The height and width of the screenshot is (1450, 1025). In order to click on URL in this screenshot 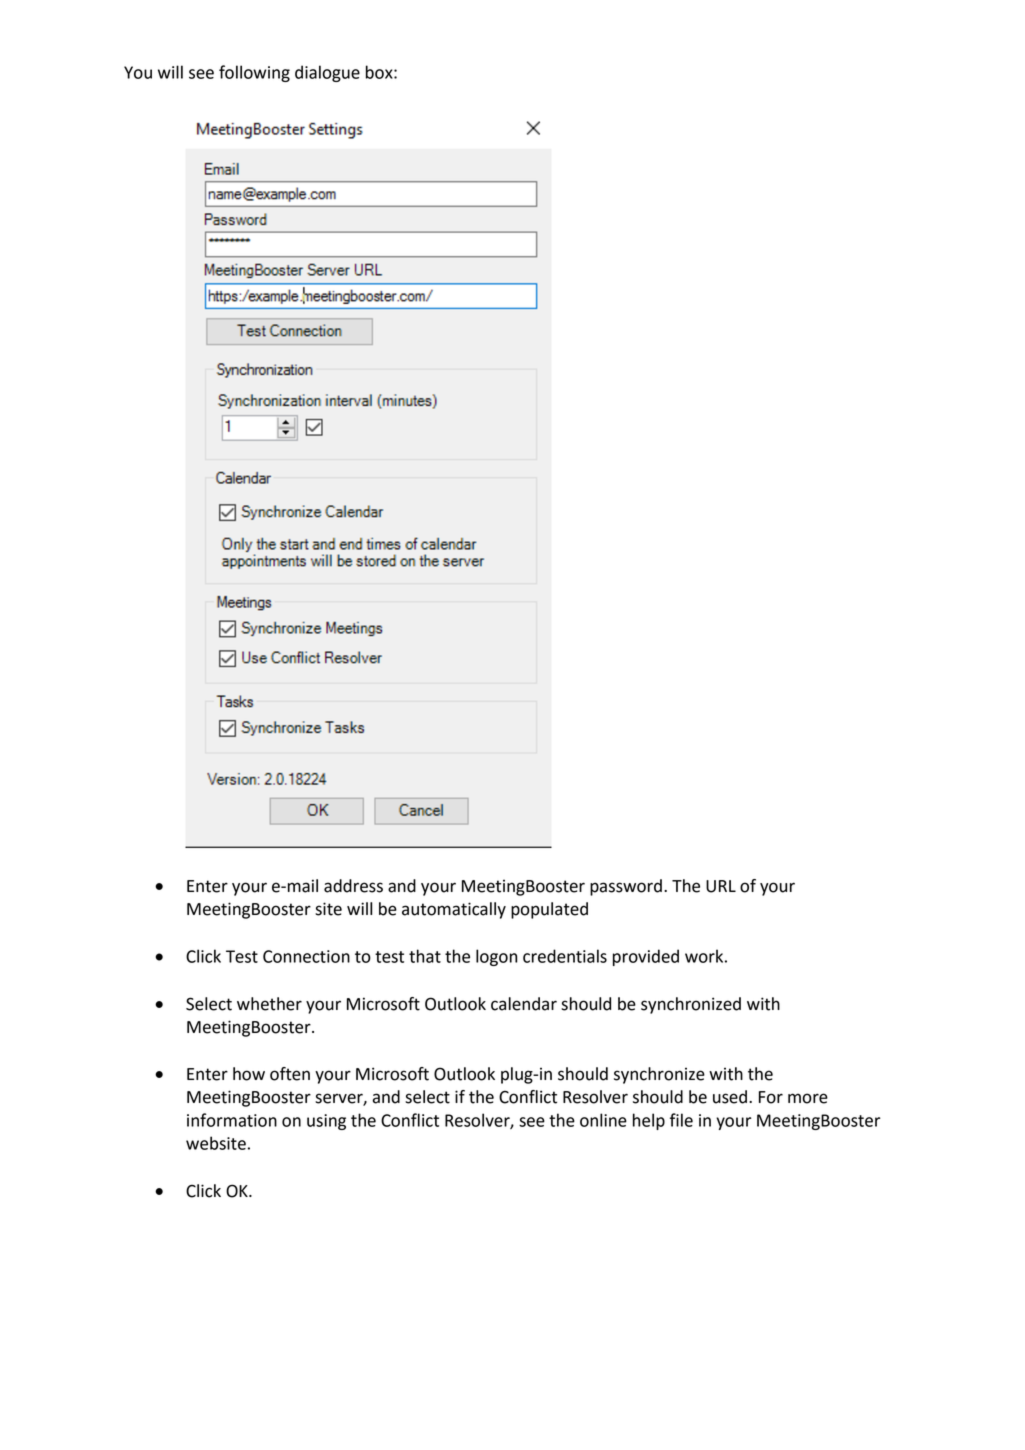, I will do `click(721, 886)`.
